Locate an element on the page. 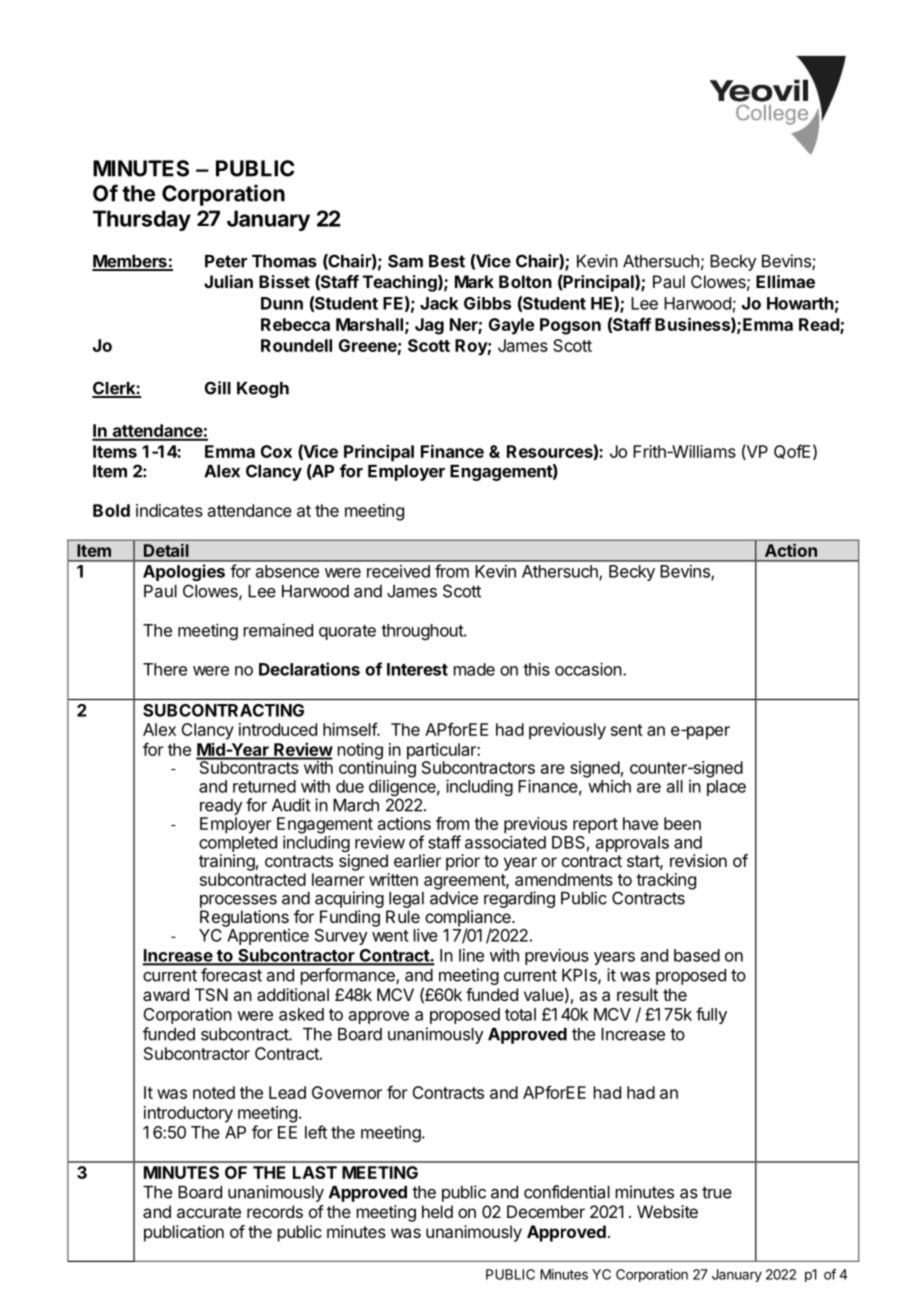 This page has height=1307, width=924. result is located at coordinates (637, 994).
